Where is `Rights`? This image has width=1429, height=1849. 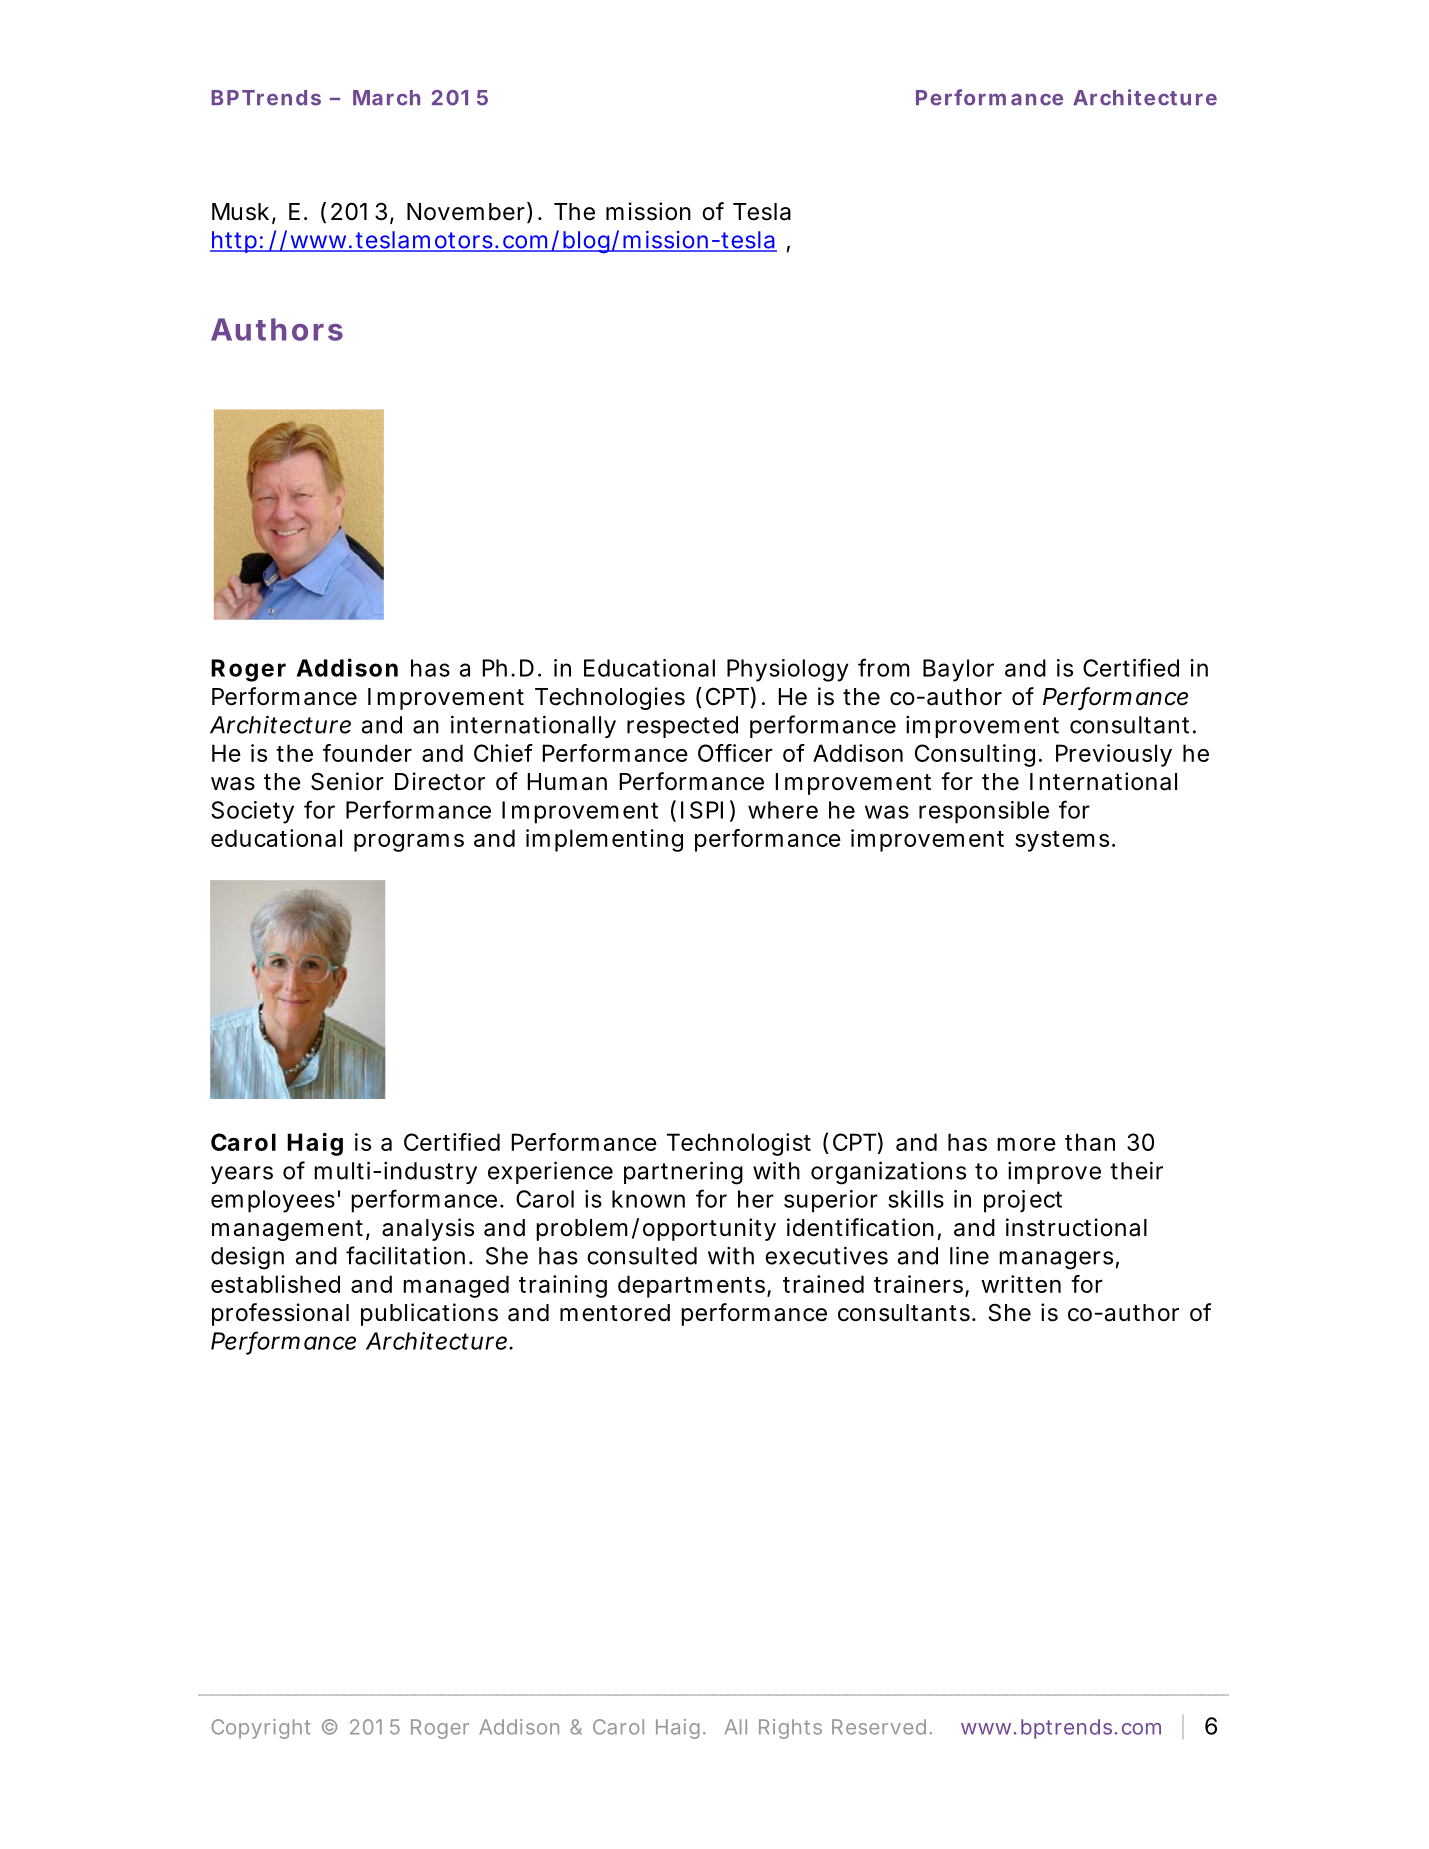
Rights is located at coordinates (790, 1729).
